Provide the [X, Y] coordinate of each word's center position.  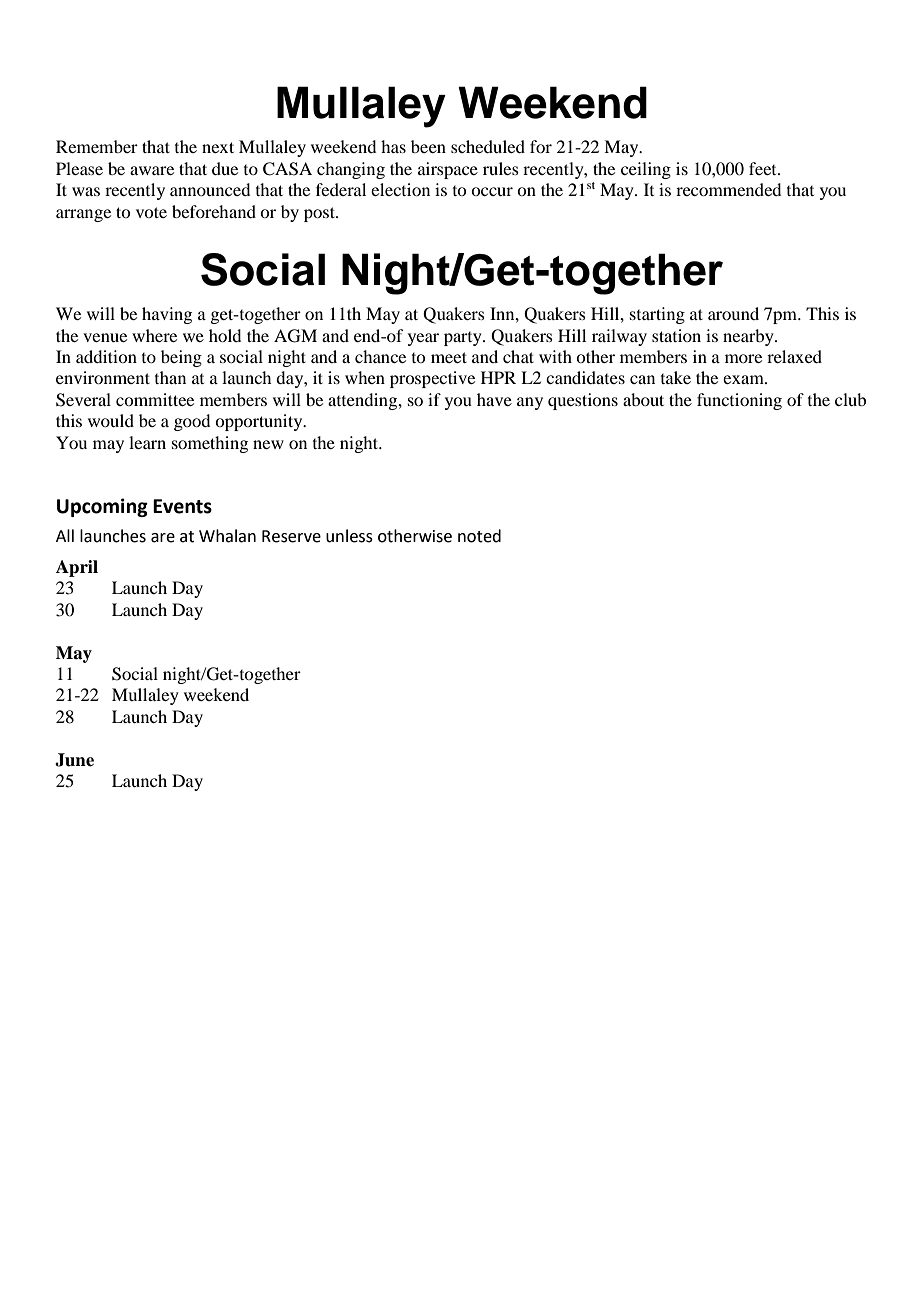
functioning [739, 401]
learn [147, 442]
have [494, 399]
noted [479, 536]
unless [349, 536]
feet [764, 168]
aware [152, 170]
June [74, 760]
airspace [448, 170]
